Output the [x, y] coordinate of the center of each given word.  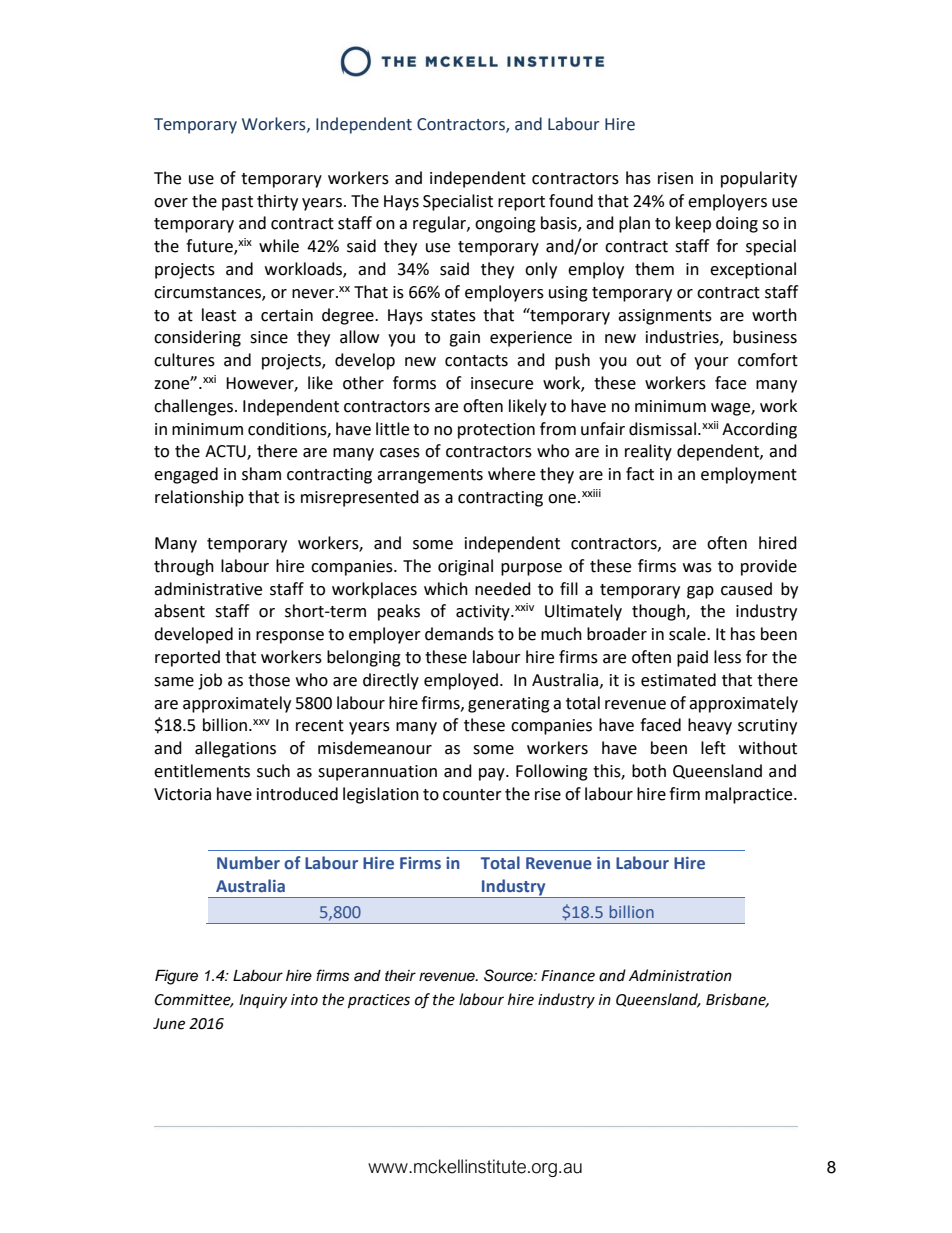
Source [509, 975]
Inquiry [263, 1001]
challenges [193, 407]
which [446, 589]
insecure [502, 383]
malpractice [750, 795]
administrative [208, 589]
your [711, 363]
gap [700, 592]
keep [693, 224]
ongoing [505, 225]
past [237, 203]
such [273, 771]
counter [472, 795]
